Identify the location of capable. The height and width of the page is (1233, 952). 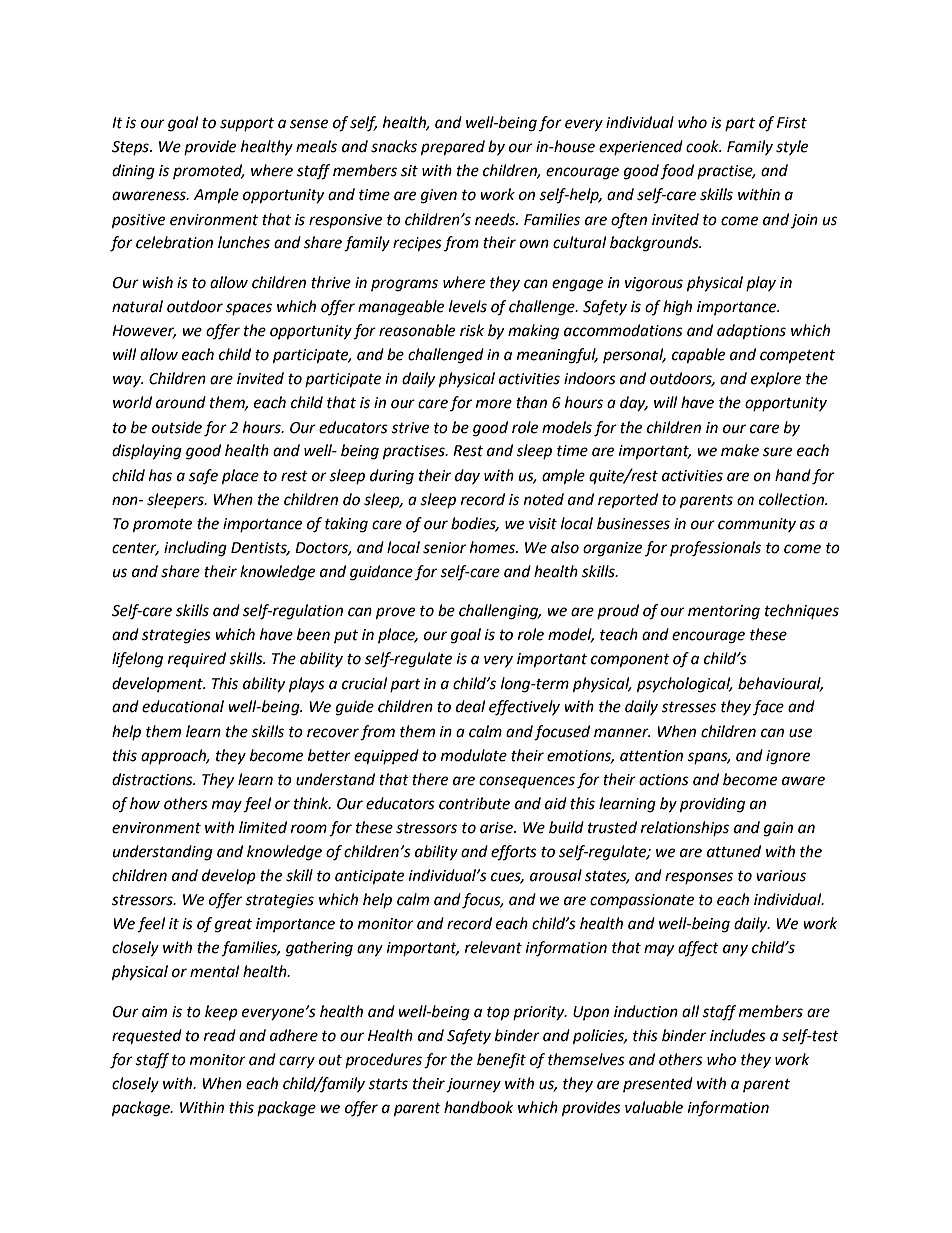
(698, 356).
